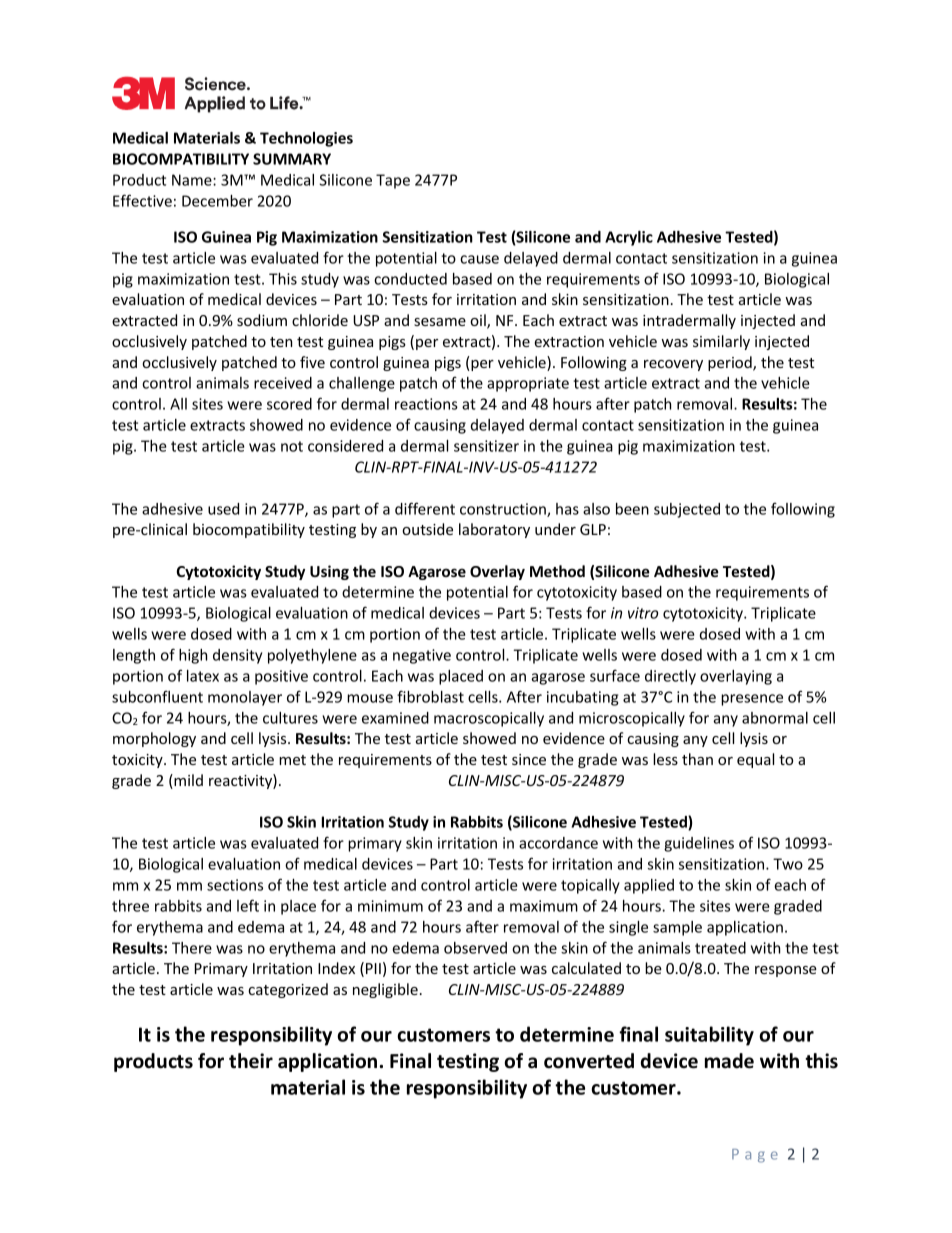 The width and height of the screenshot is (952, 1233). Describe the element at coordinates (426, 404) in the screenshot. I see `reactions` at that location.
